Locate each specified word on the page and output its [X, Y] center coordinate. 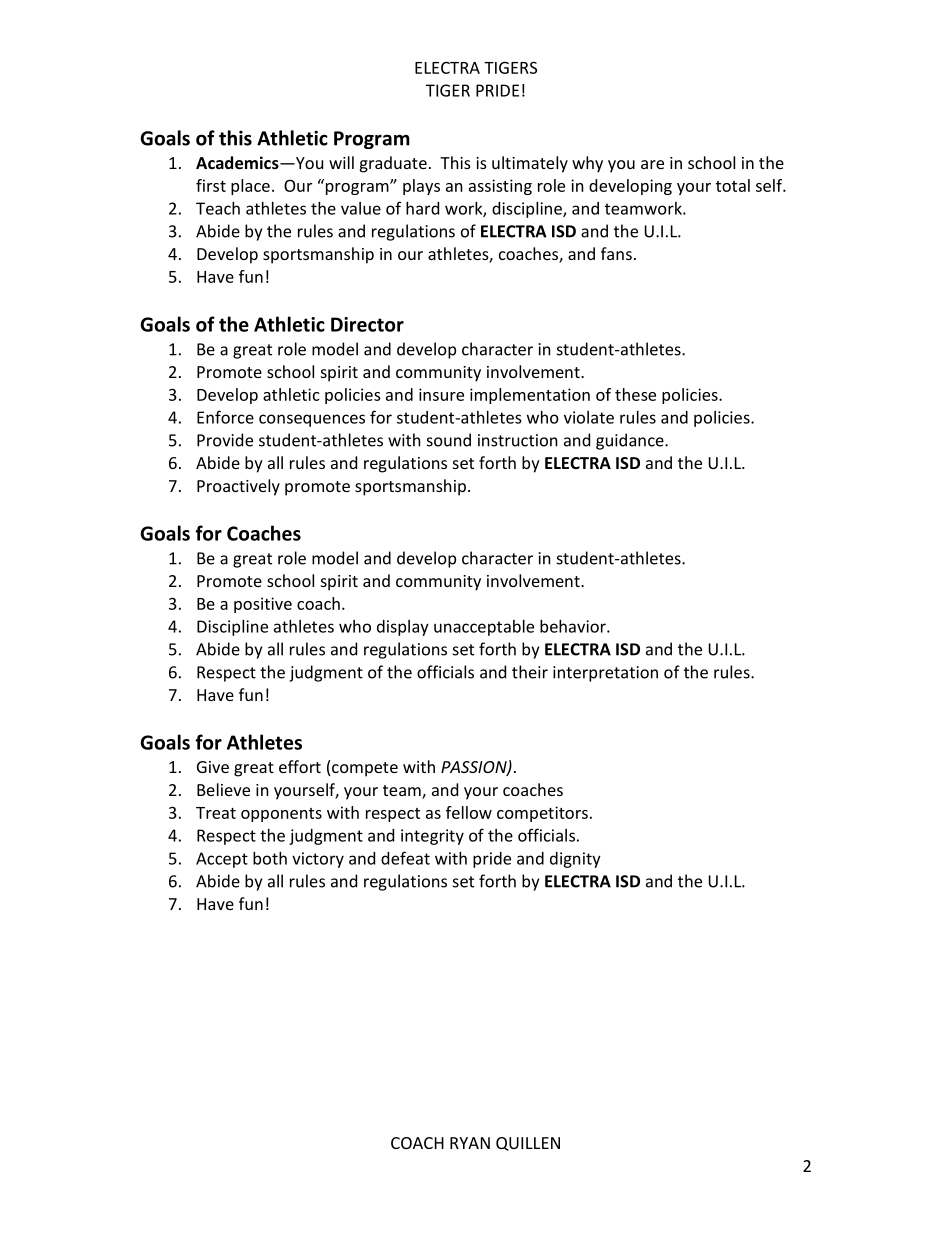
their [530, 672]
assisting [500, 187]
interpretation [605, 674]
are [652, 164]
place [250, 187]
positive [263, 605]
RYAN [470, 1143]
